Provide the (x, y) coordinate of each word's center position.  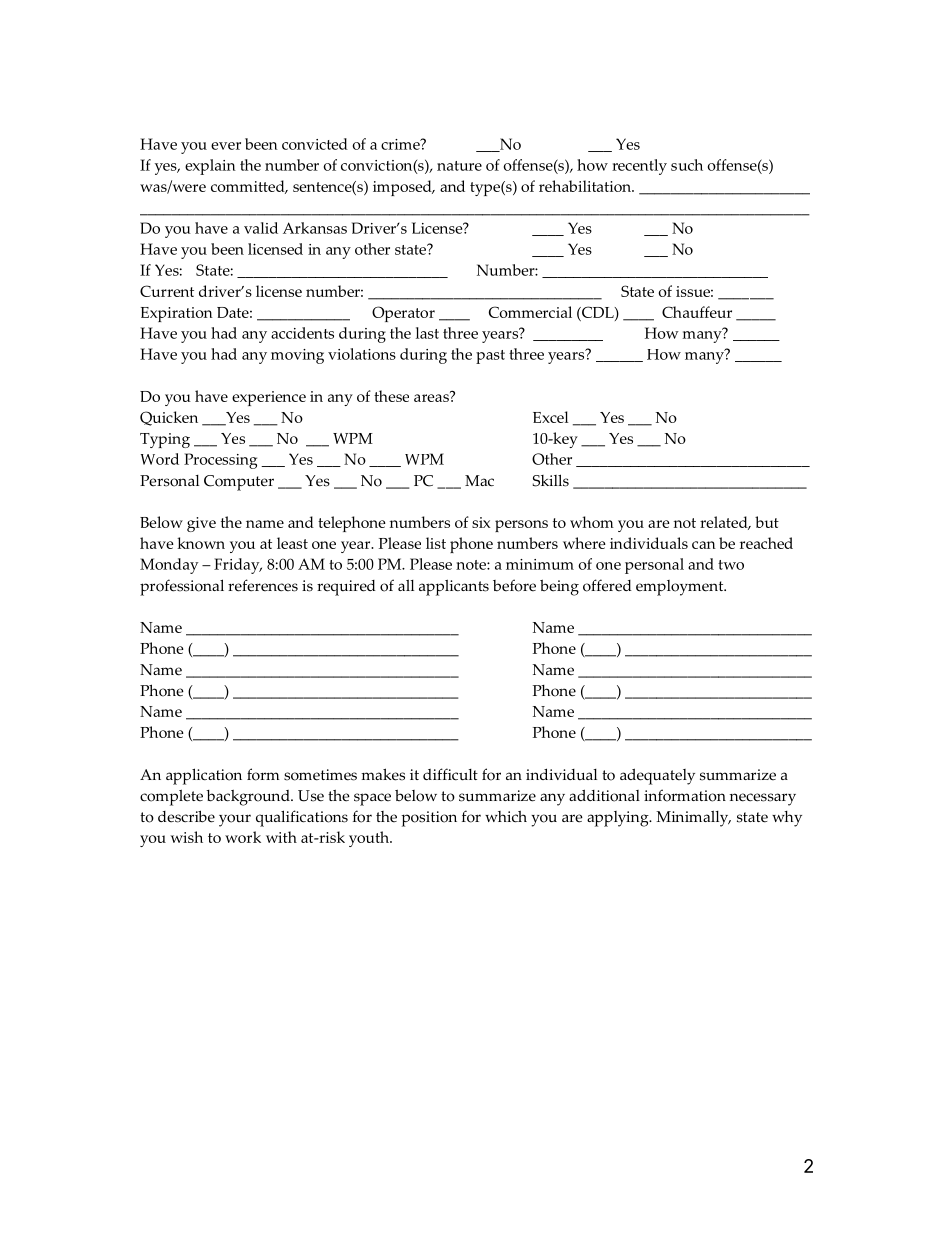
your (235, 820)
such (687, 165)
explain (210, 167)
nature (459, 166)
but (767, 522)
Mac (479, 481)
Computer (239, 483)
